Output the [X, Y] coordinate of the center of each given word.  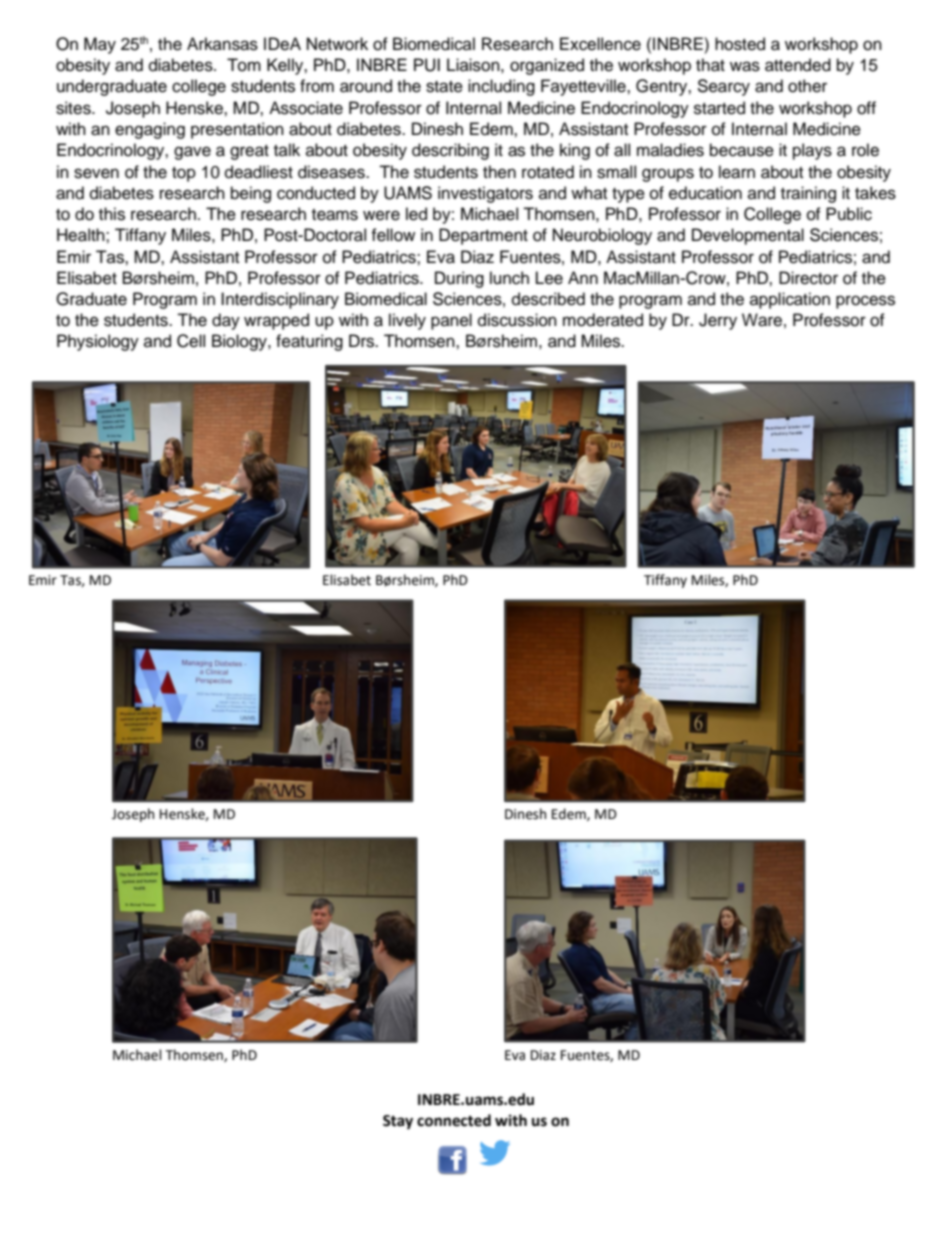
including [501, 87]
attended [798, 65]
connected [454, 1120]
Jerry [718, 321]
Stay [398, 1122]
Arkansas [222, 44]
